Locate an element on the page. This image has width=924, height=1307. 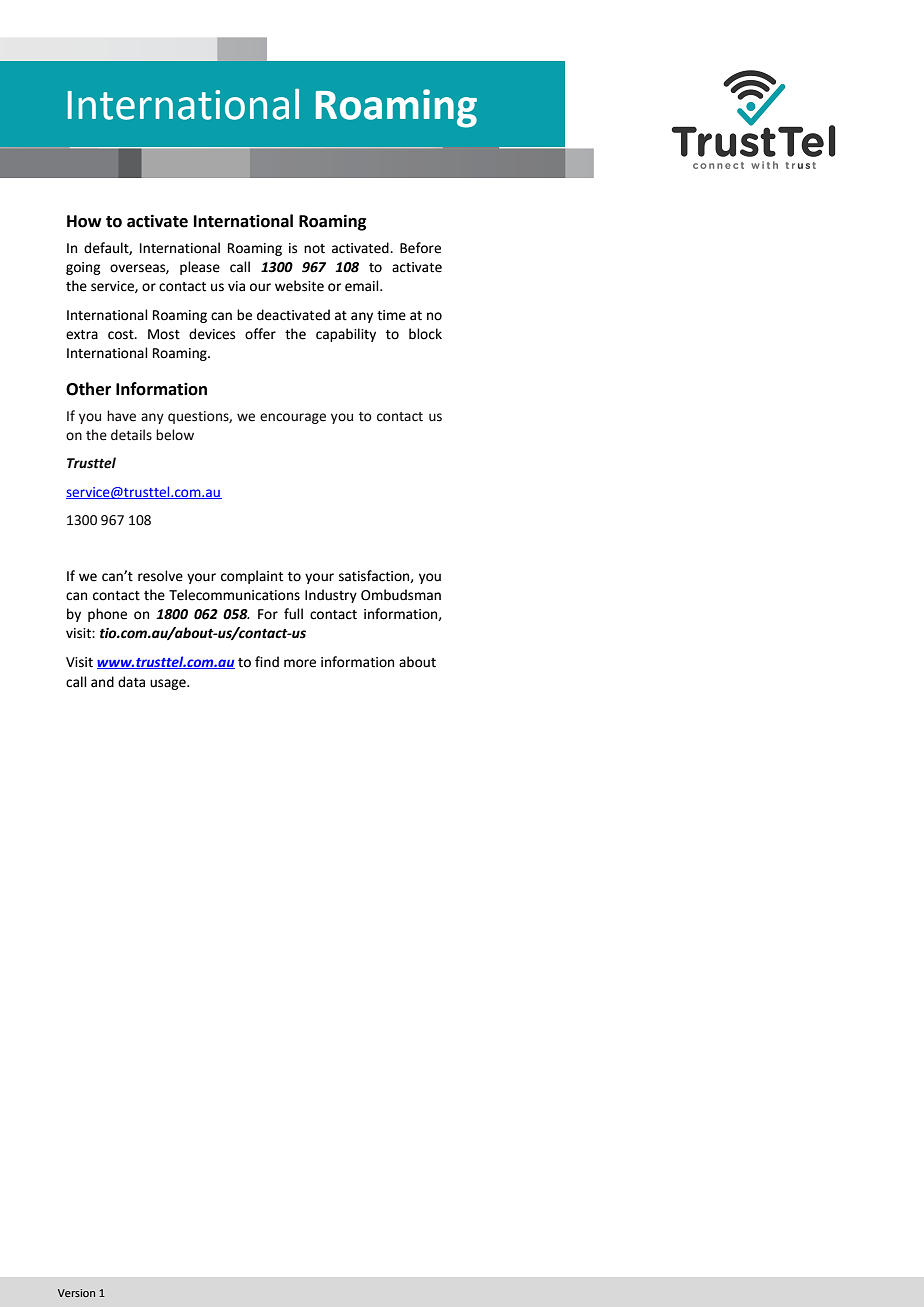
Version is located at coordinates (76, 1293).
